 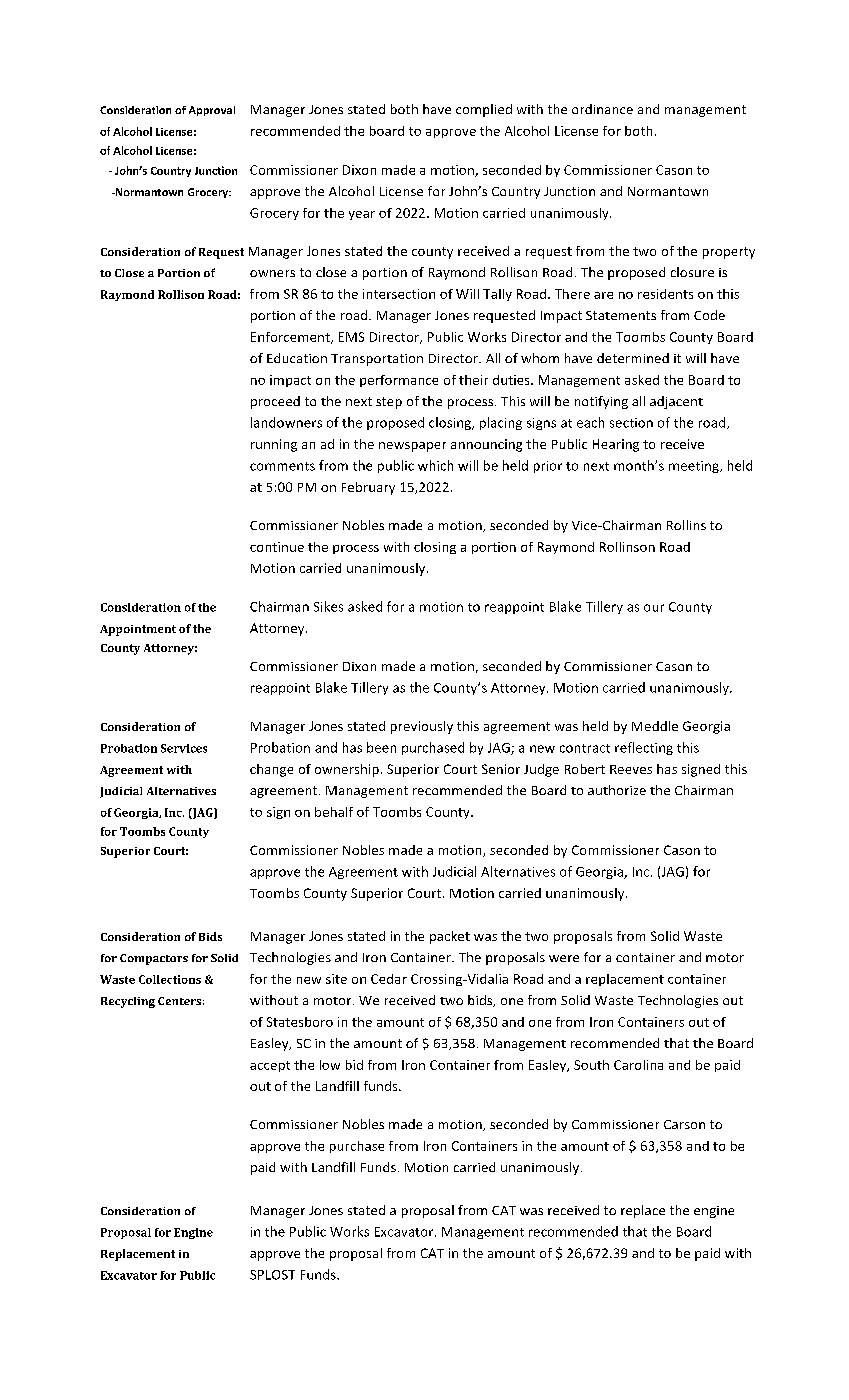 I want to click on Statements, so click(x=621, y=315).
